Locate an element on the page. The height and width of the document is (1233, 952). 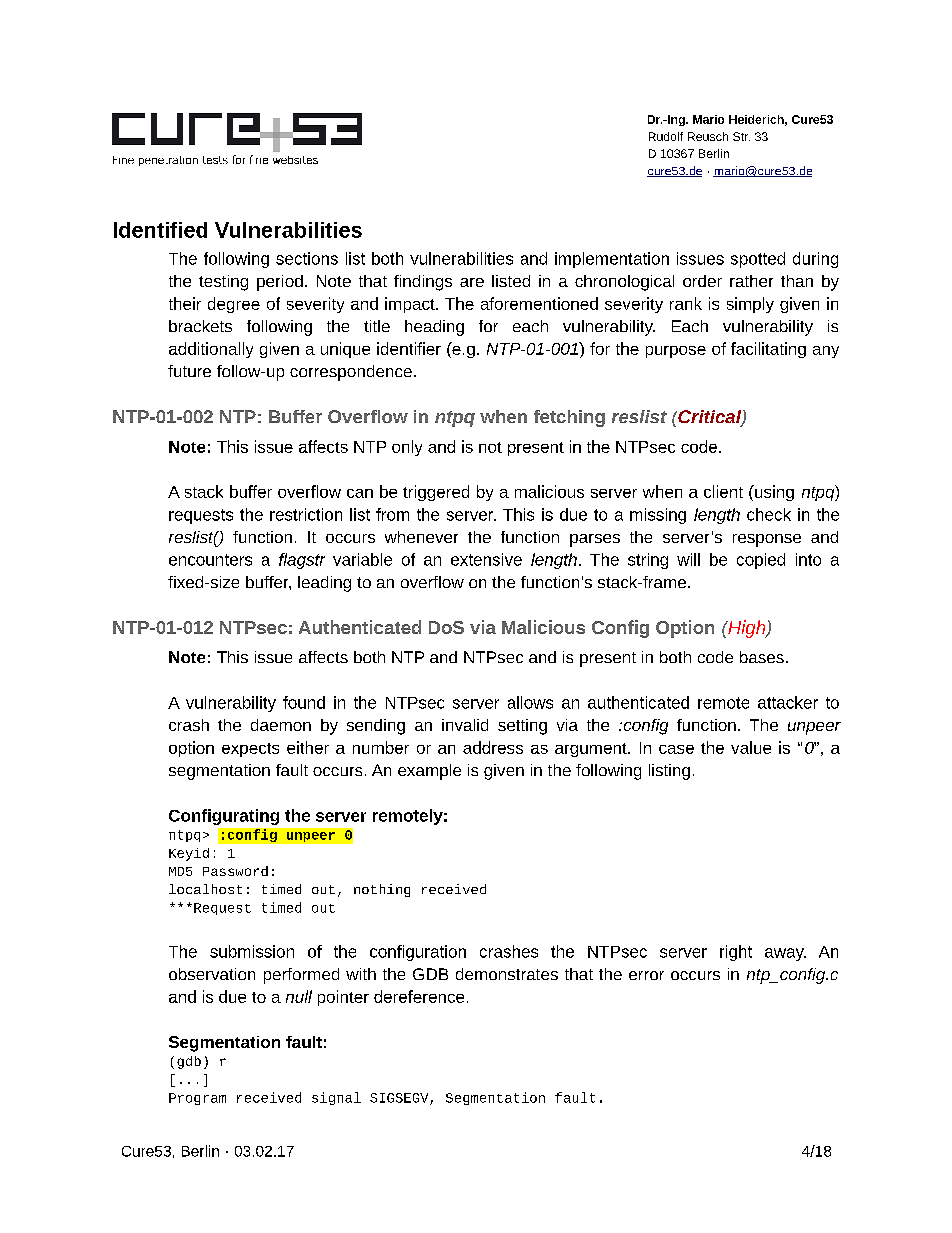
are is located at coordinates (472, 282).
